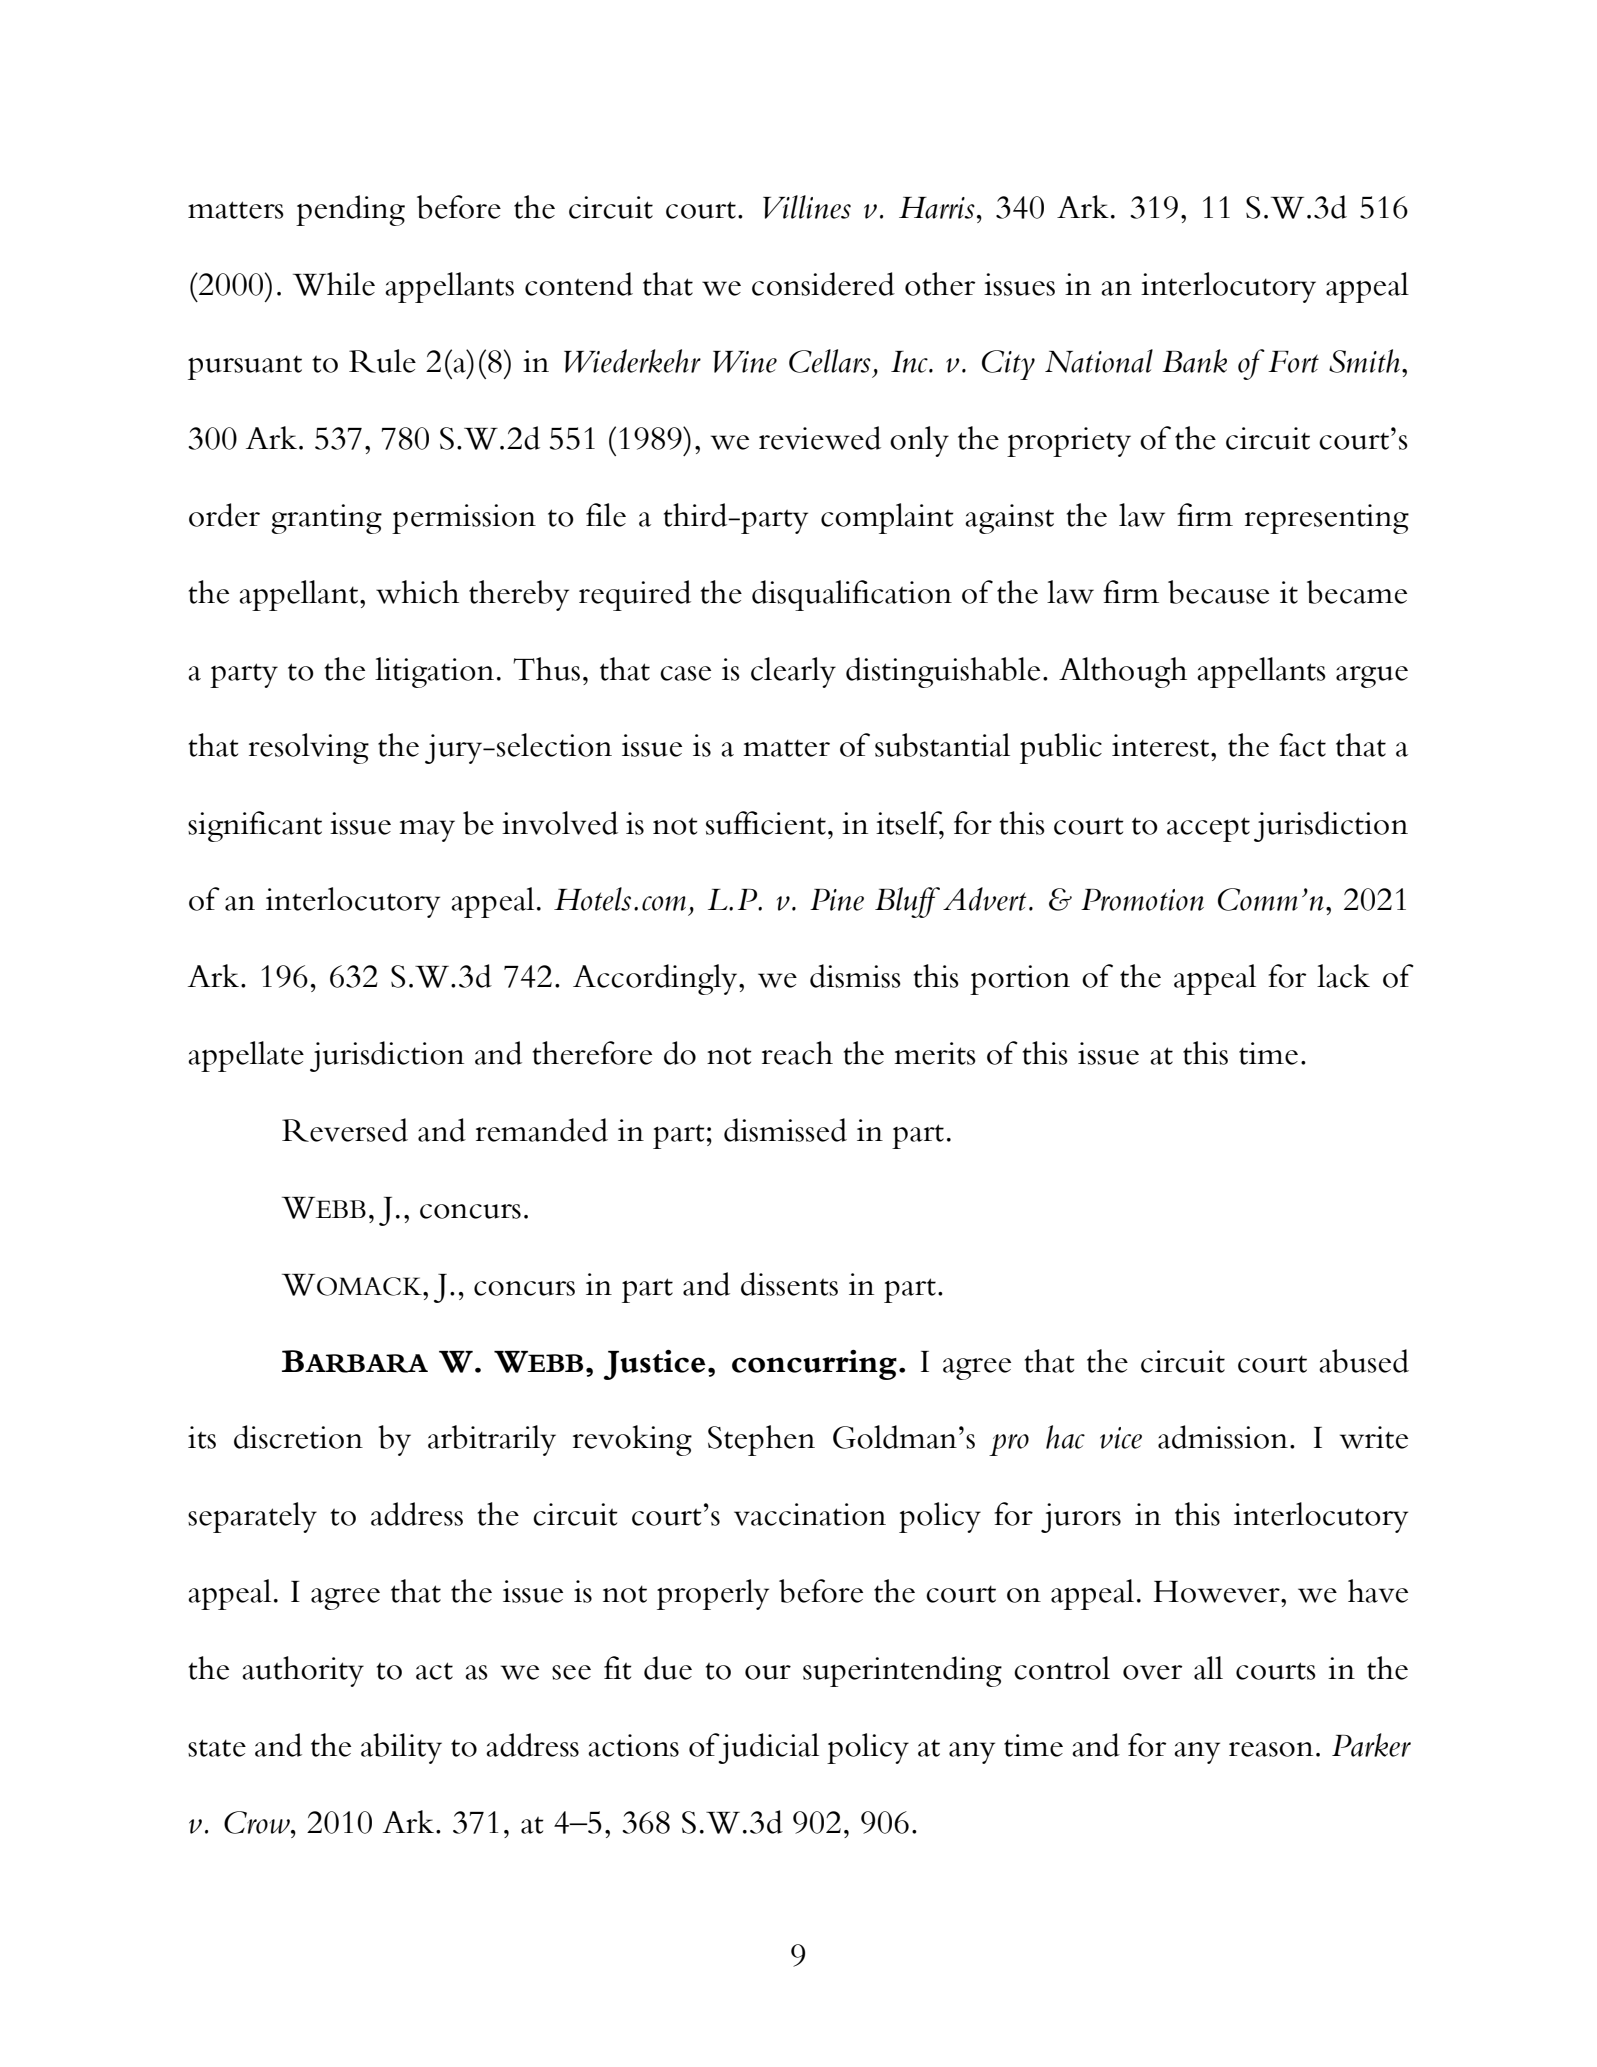  What do you see at coordinates (793, 672) in the document?
I see `clearly` at bounding box center [793, 672].
